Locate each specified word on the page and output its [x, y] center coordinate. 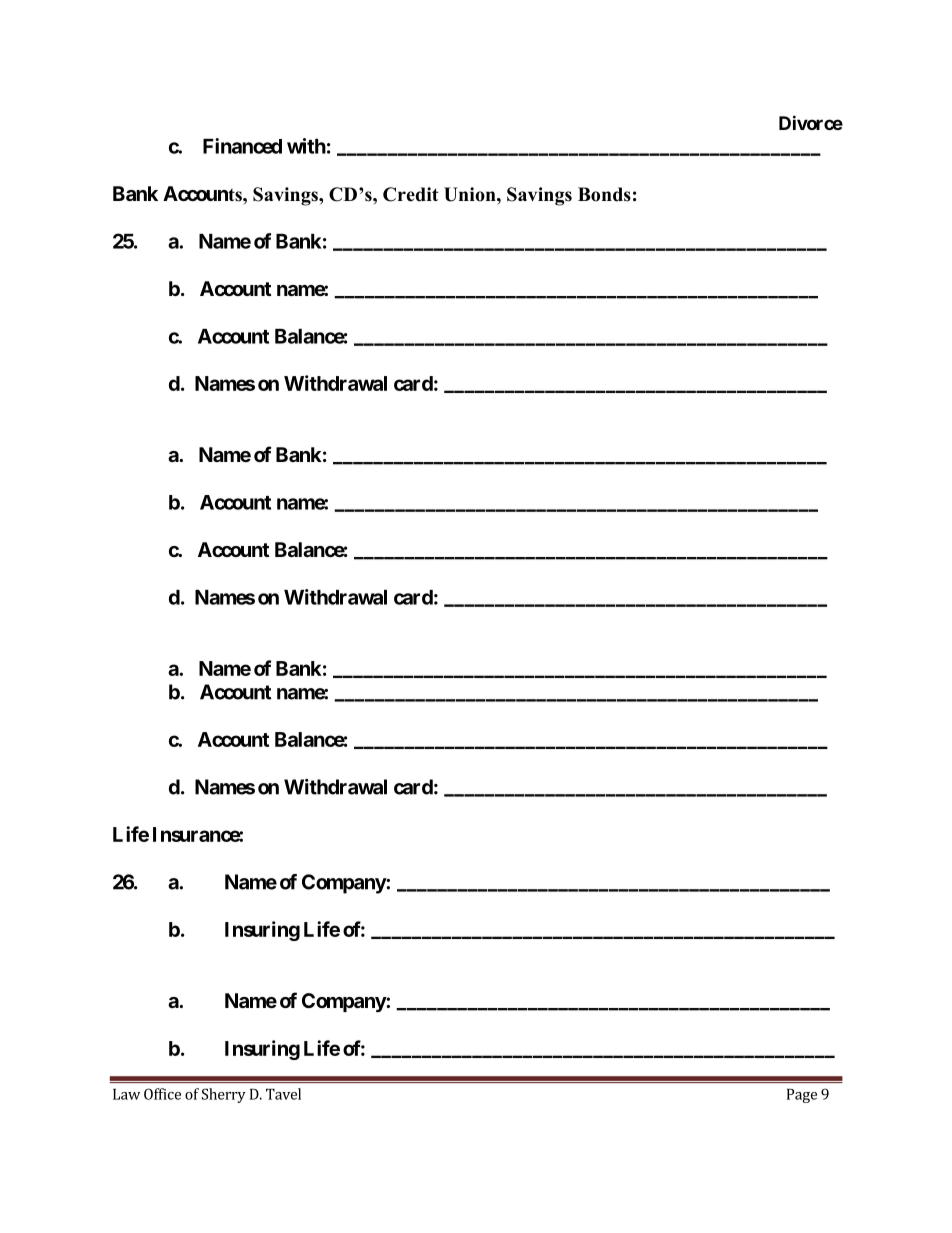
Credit [411, 194]
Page [802, 1096]
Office [162, 1094]
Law [126, 1094]
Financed [242, 146]
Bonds [604, 194]
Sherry [224, 1095]
